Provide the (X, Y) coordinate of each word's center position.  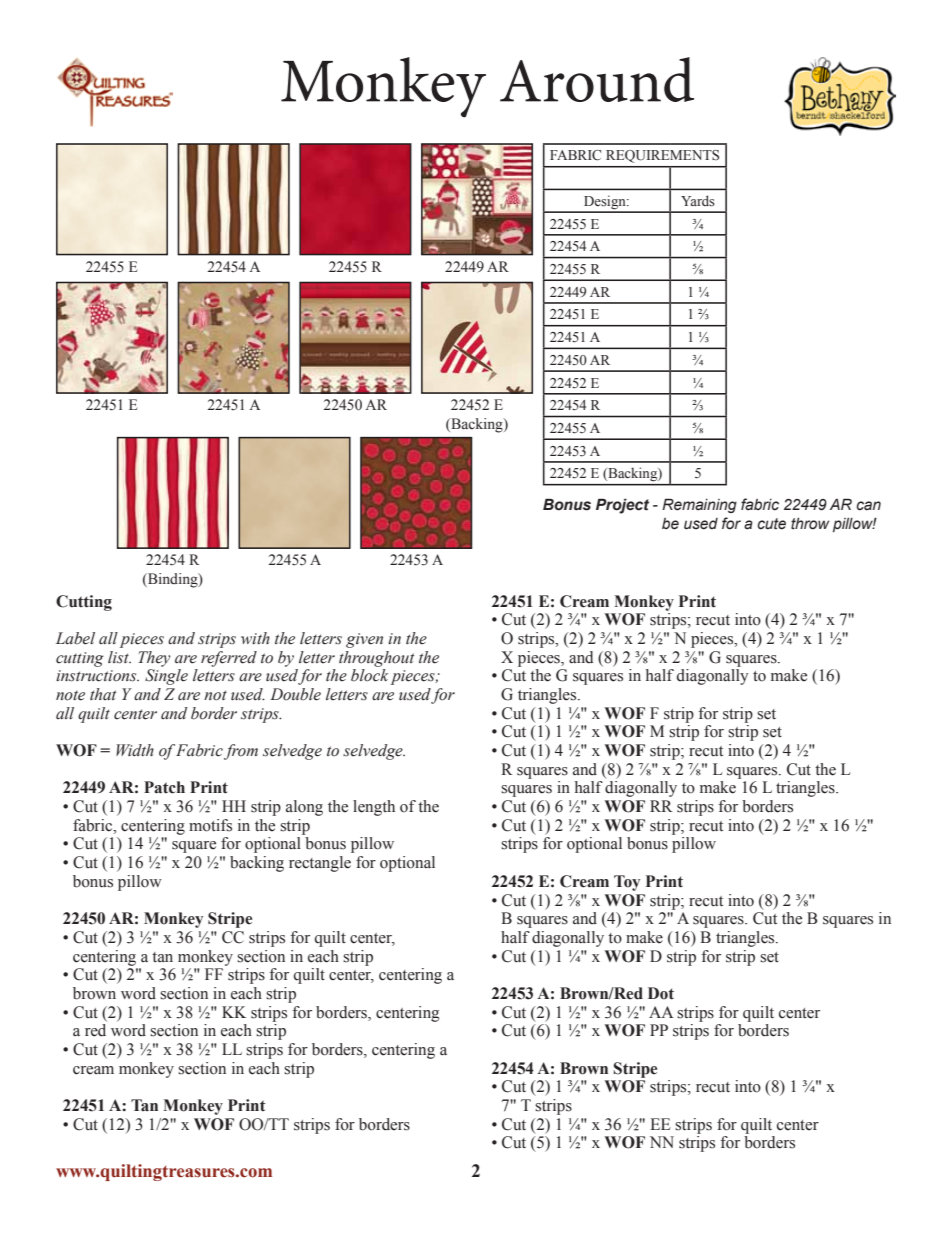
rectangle (320, 864)
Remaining (699, 505)
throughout (377, 659)
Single (166, 677)
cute (771, 524)
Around (597, 79)
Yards (698, 200)
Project (622, 506)
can (868, 506)
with (255, 638)
